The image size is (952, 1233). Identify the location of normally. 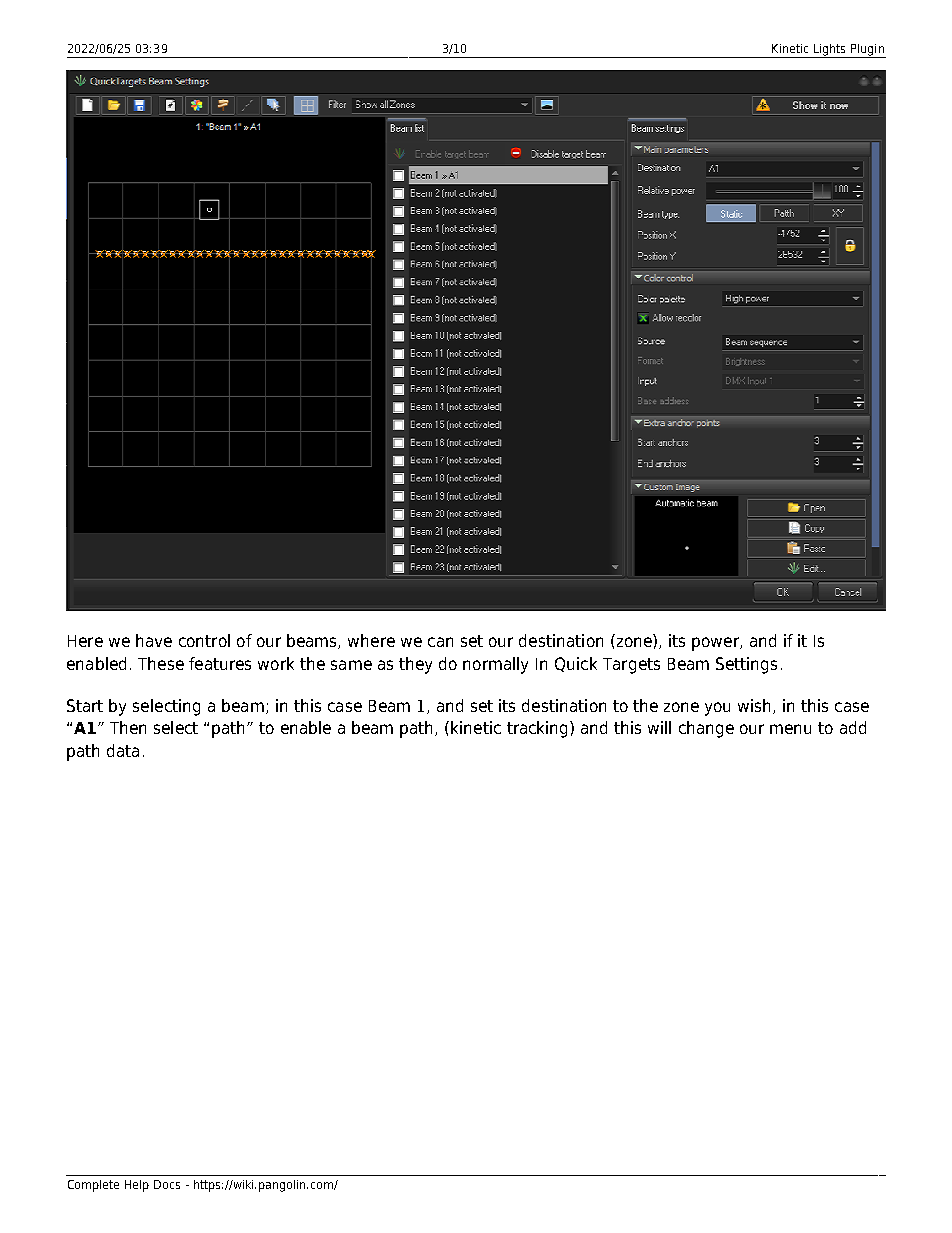
(495, 665).
